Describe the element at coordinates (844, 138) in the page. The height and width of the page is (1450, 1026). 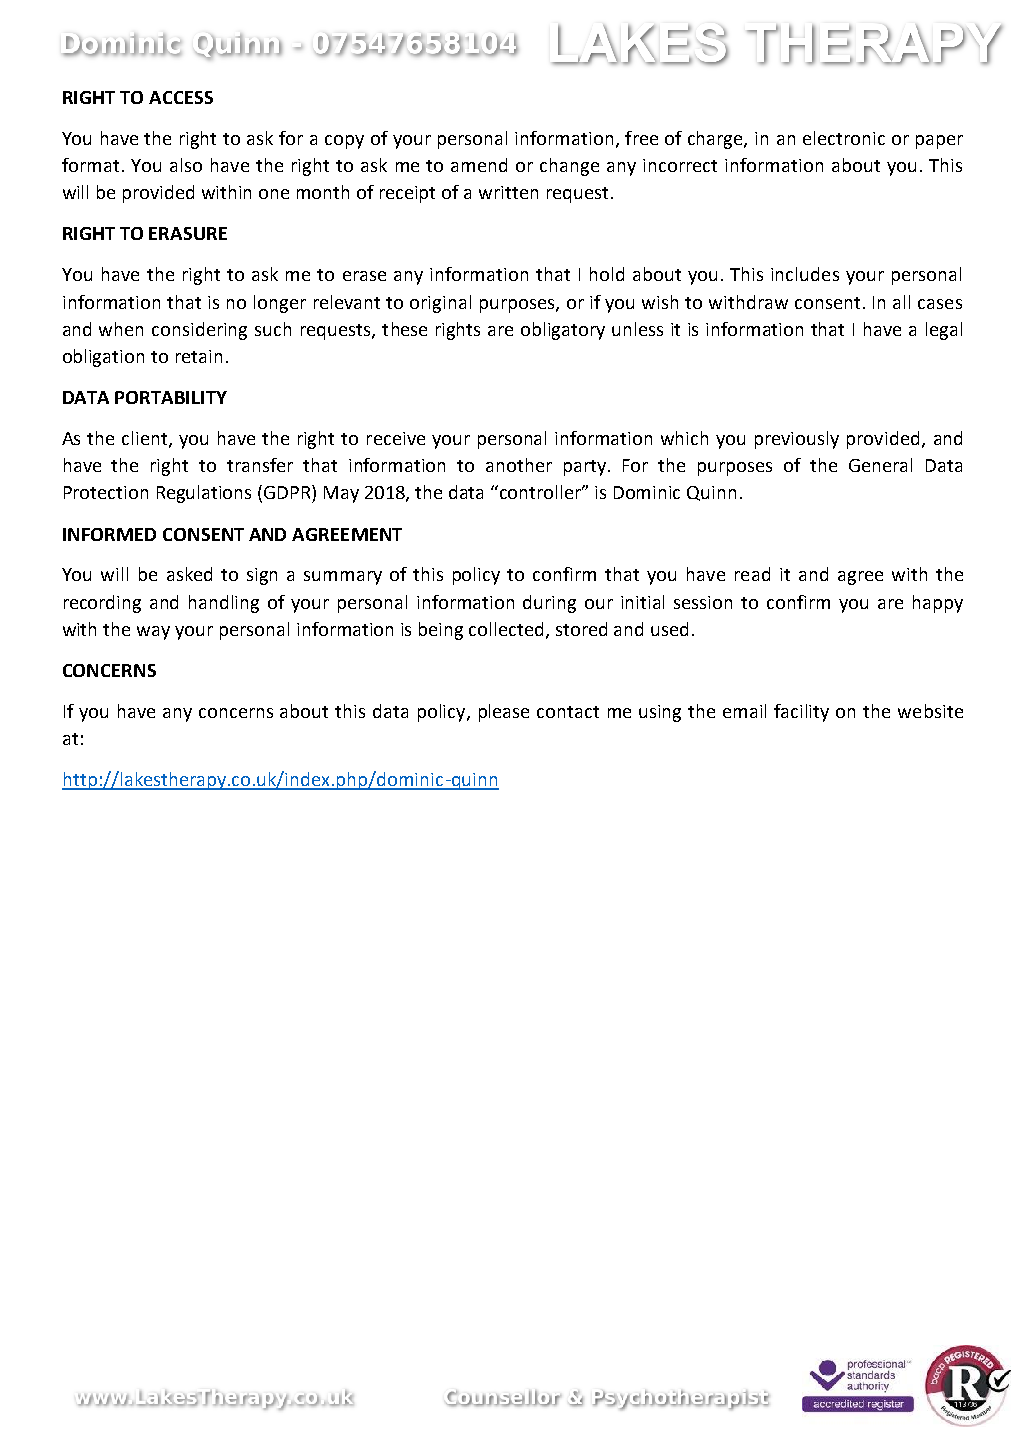
I see `electronic` at that location.
